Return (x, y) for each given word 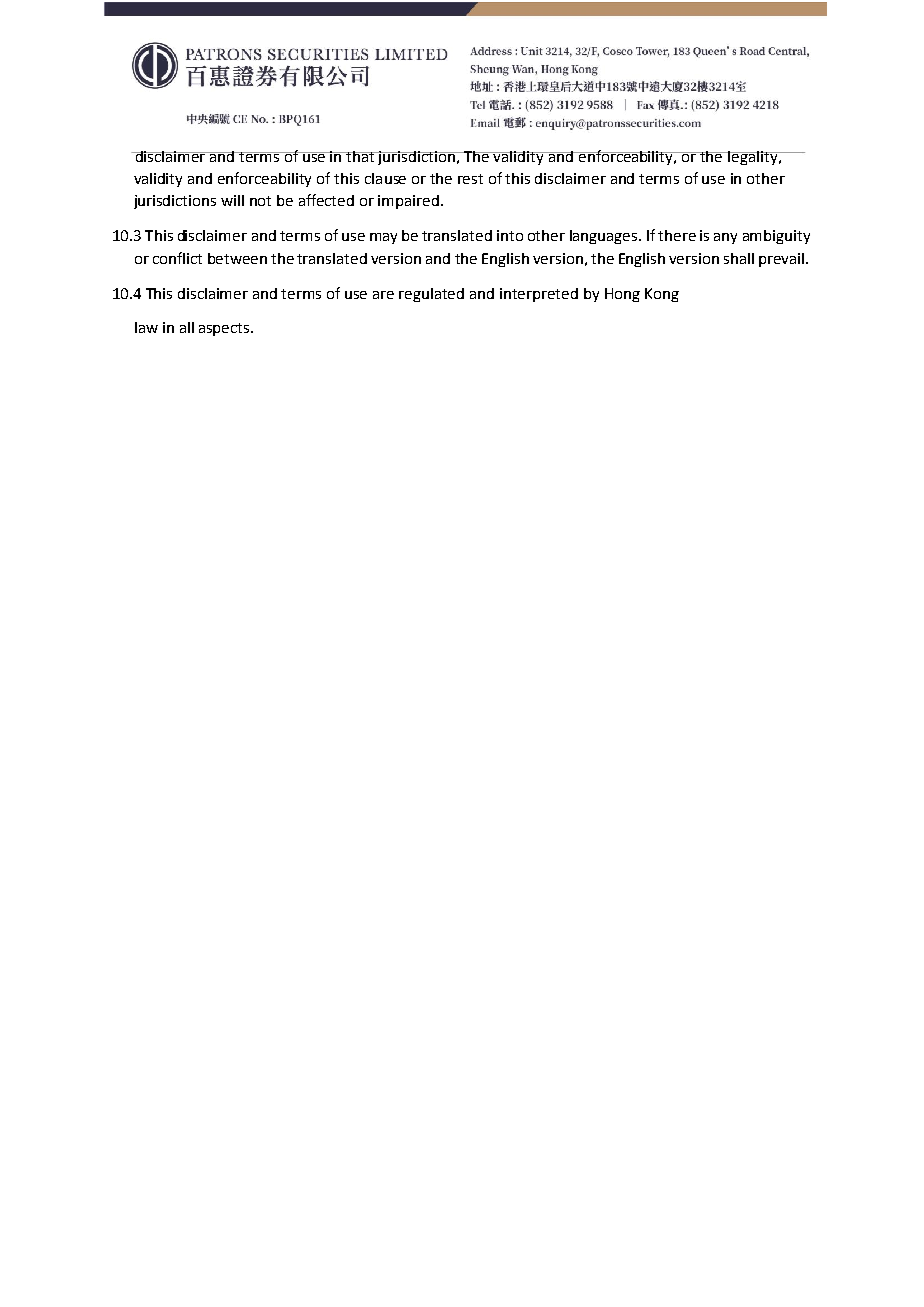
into (510, 235)
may (383, 238)
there (677, 235)
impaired (410, 202)
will (232, 200)
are (383, 295)
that (361, 156)
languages (605, 237)
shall (739, 258)
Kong (662, 295)
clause (385, 178)
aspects (225, 329)
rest (470, 179)
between (237, 258)
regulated (431, 295)
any (725, 238)
